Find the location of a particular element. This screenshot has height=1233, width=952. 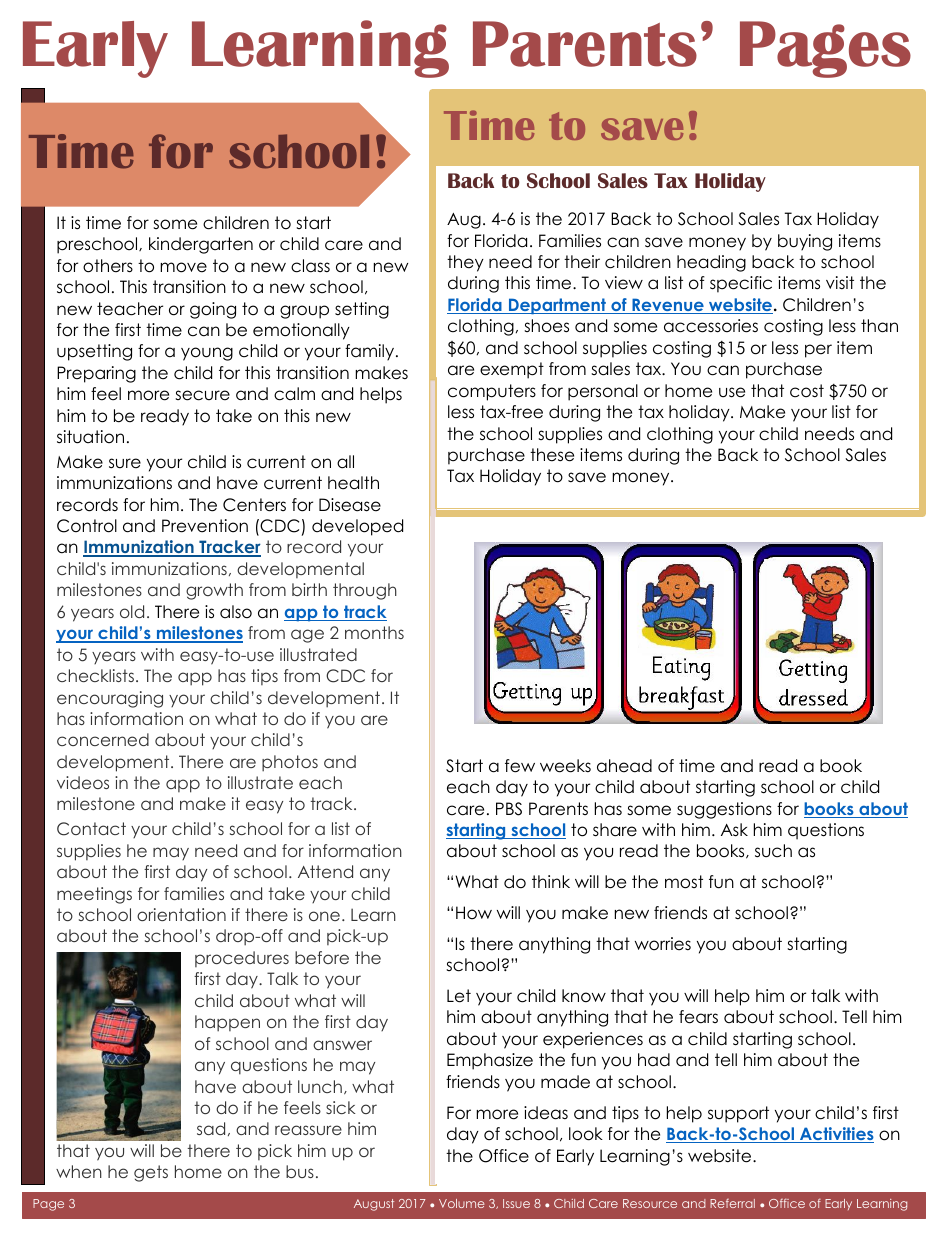

few is located at coordinates (520, 766).
